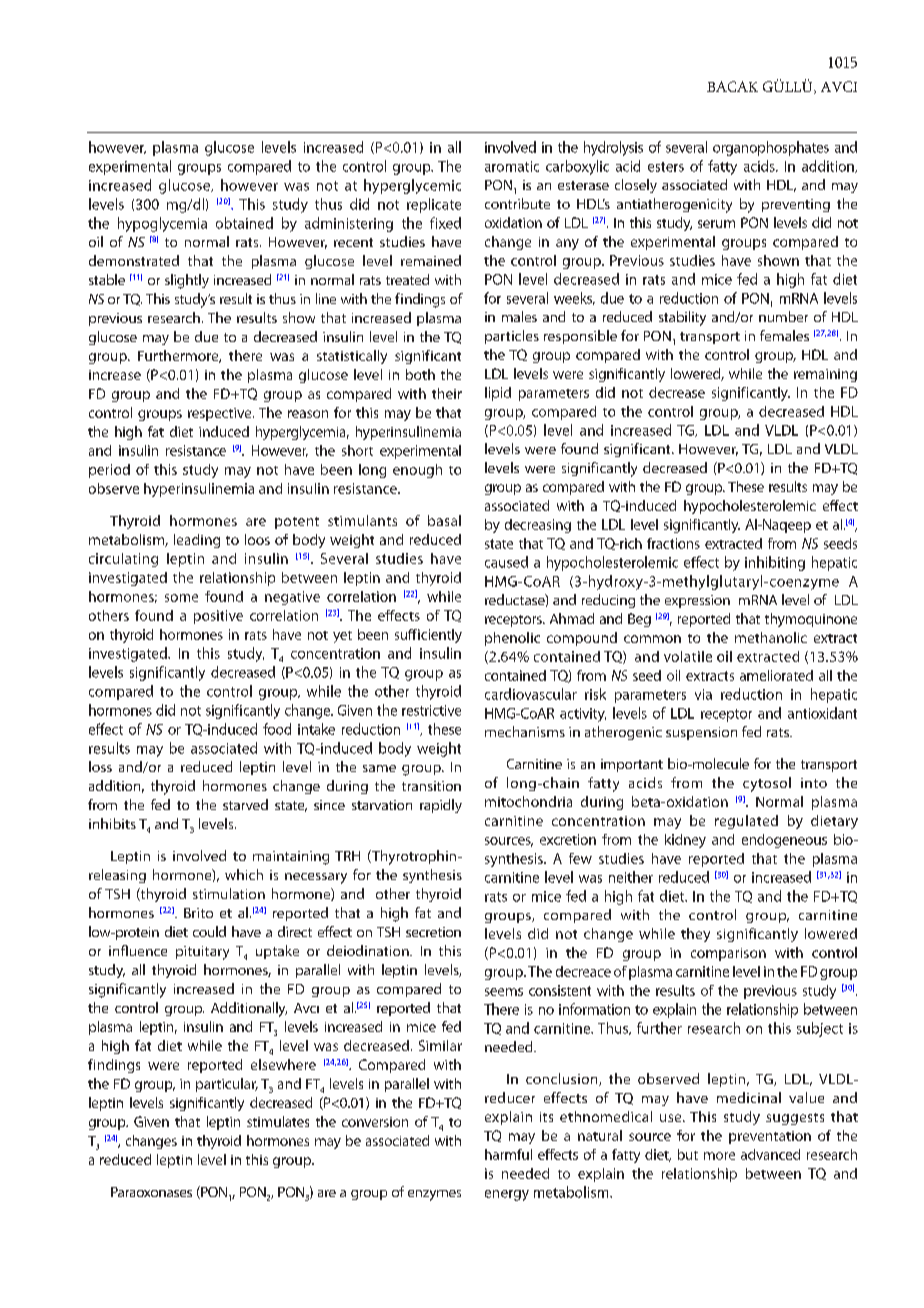  Describe the element at coordinates (162, 224) in the page. I see `hypoglycemia` at that location.
